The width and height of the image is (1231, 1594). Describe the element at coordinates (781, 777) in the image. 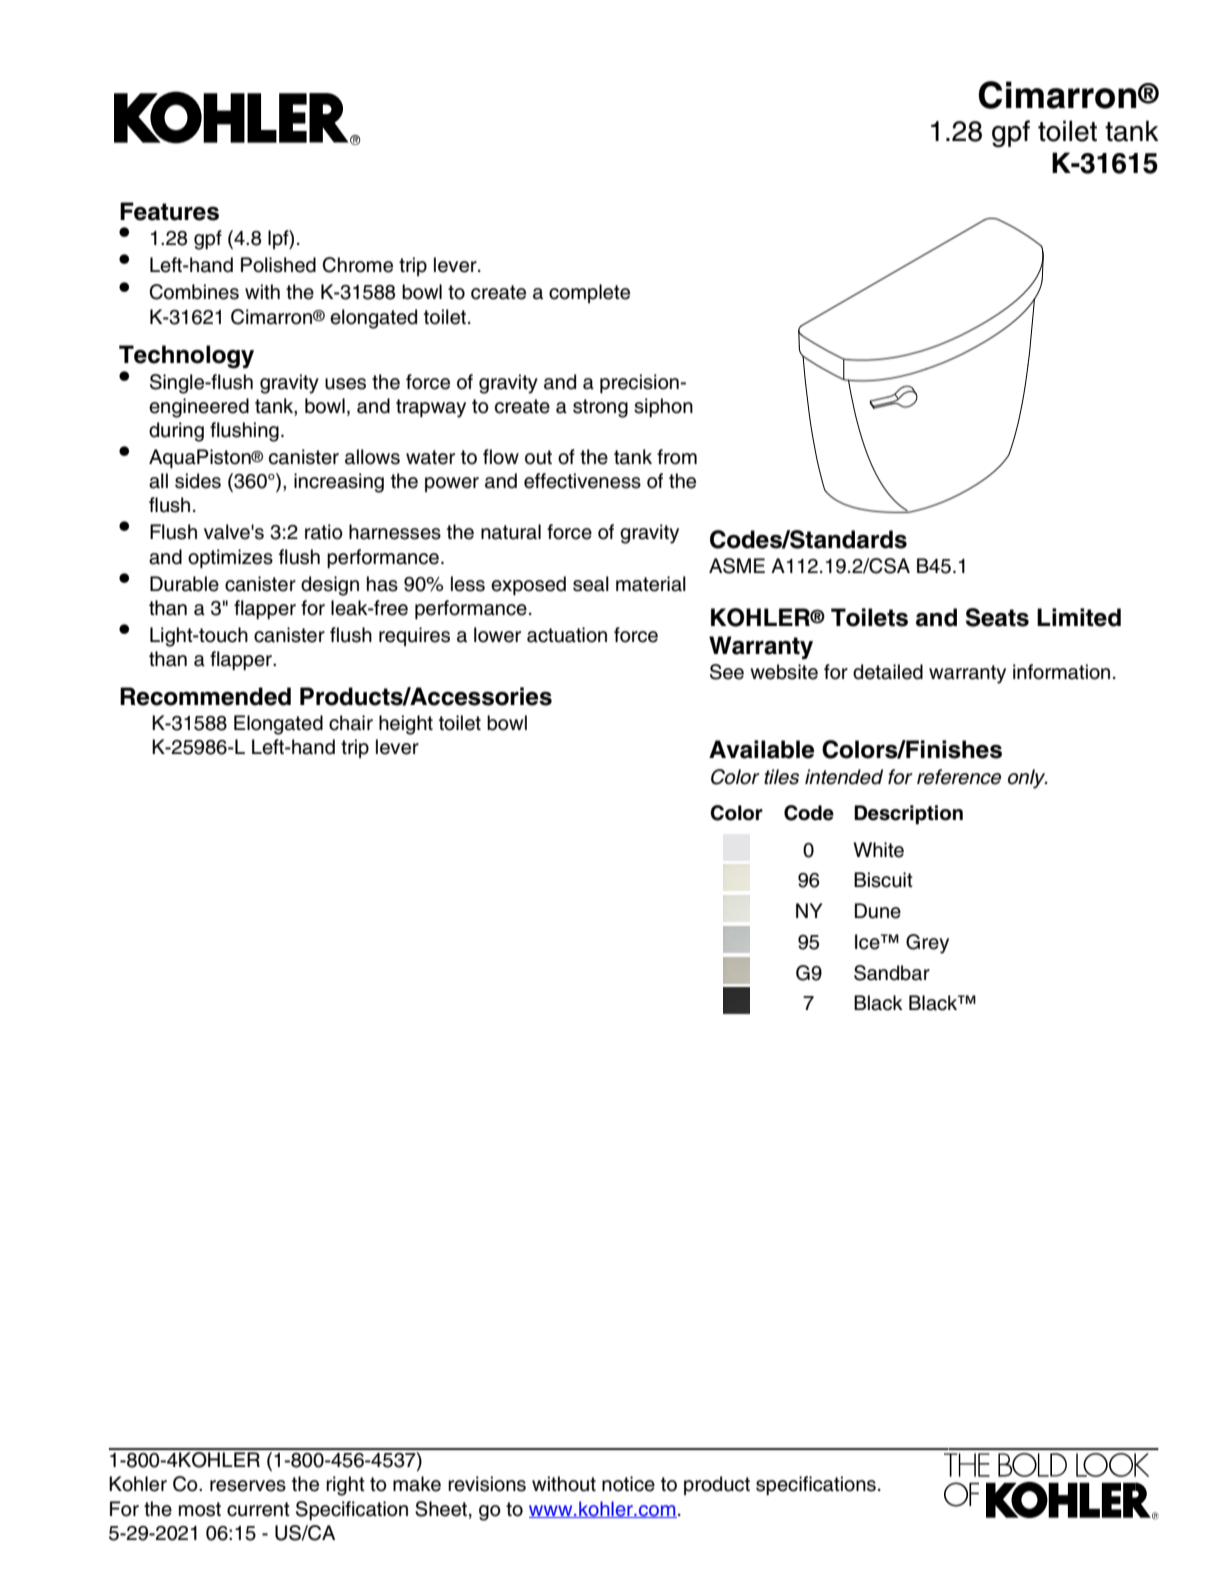

I see `tiles` at that location.
